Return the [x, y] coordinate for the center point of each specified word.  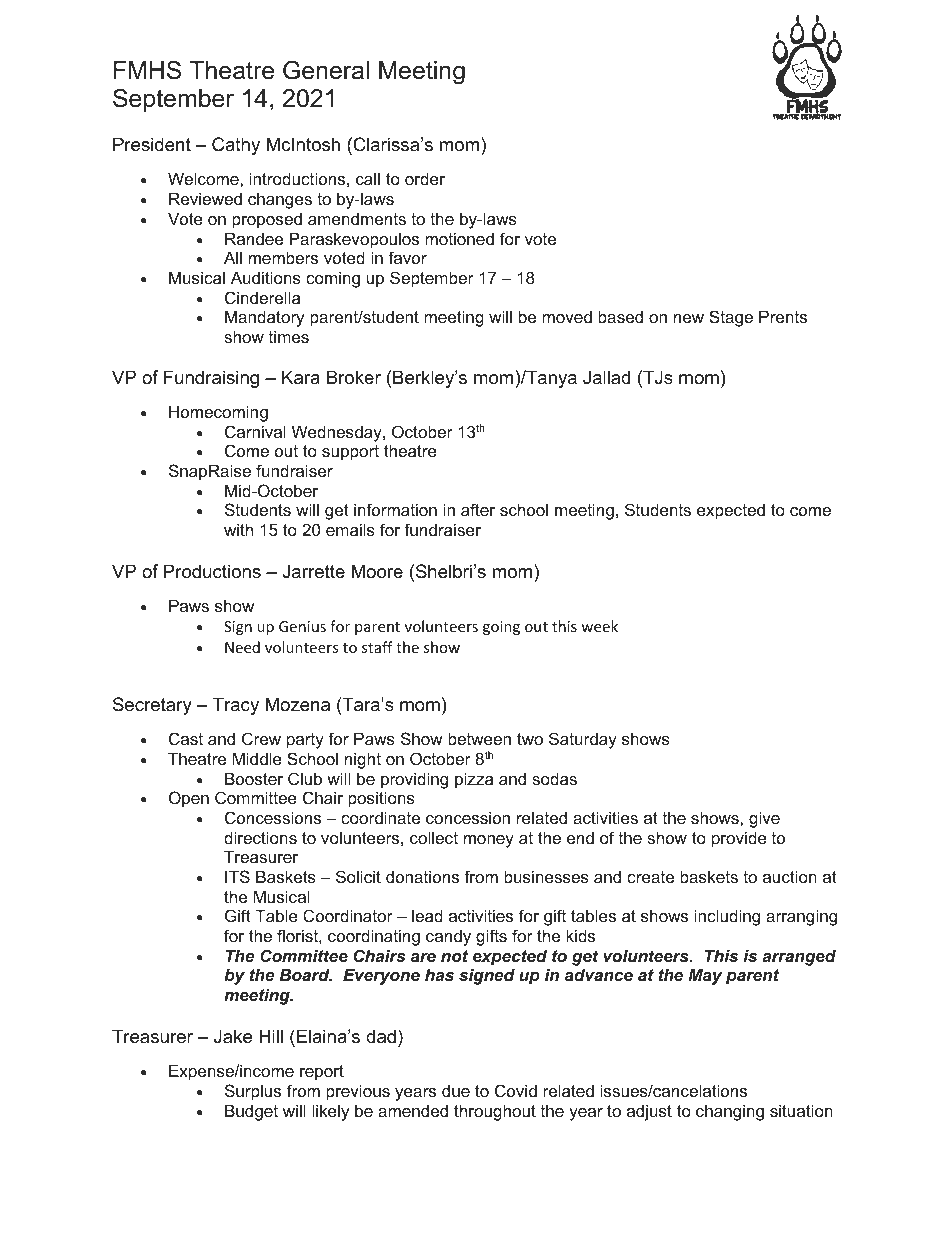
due [456, 1090]
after [478, 509]
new [689, 318]
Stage [731, 318]
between [479, 738]
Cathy [236, 146]
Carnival [255, 431]
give [764, 819]
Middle [257, 758]
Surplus [253, 1092]
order [425, 178]
